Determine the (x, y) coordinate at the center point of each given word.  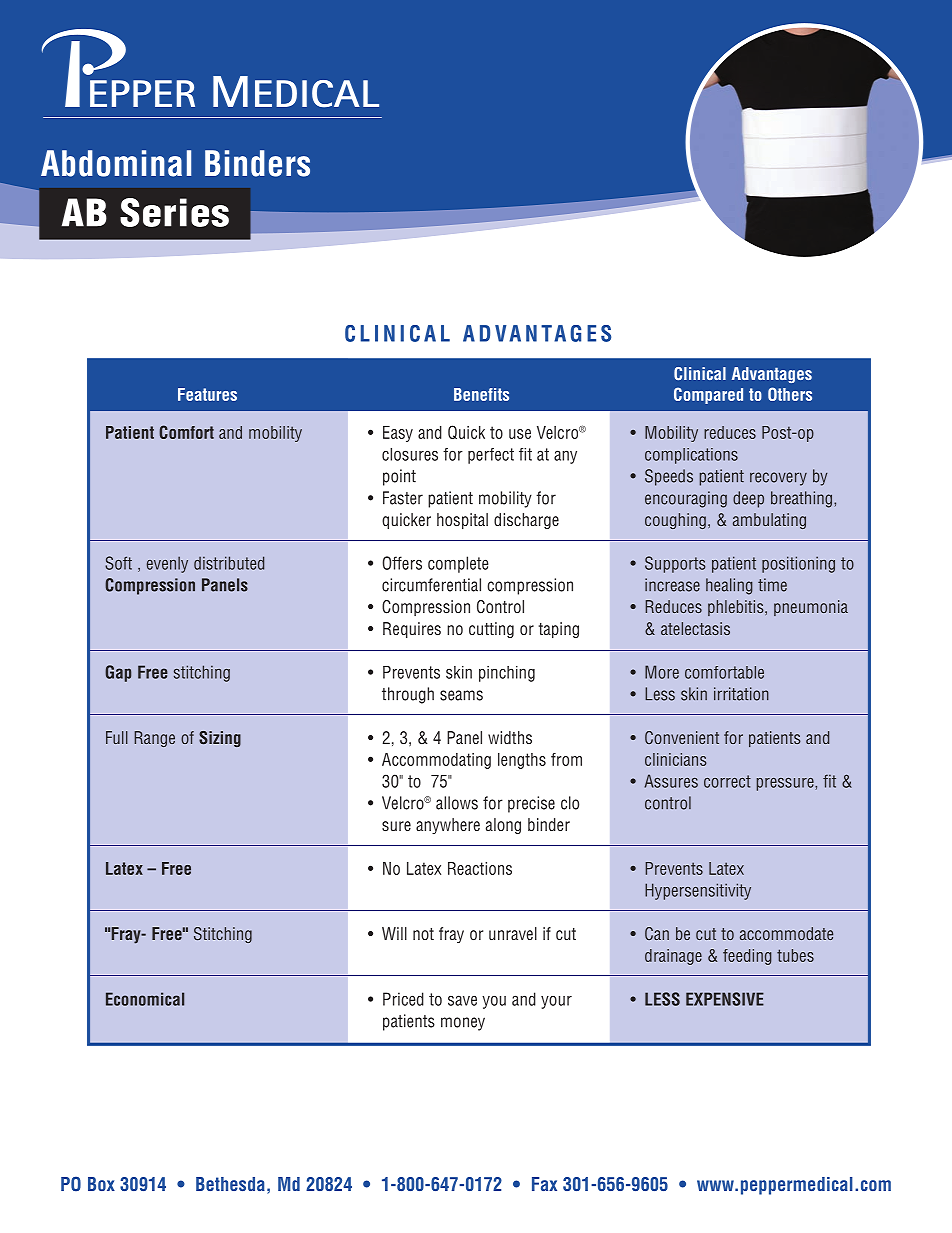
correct (727, 781)
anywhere (448, 826)
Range (154, 739)
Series (174, 212)
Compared (708, 395)
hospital (462, 521)
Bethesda (230, 1184)
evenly (167, 564)
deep (748, 499)
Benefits (481, 394)
